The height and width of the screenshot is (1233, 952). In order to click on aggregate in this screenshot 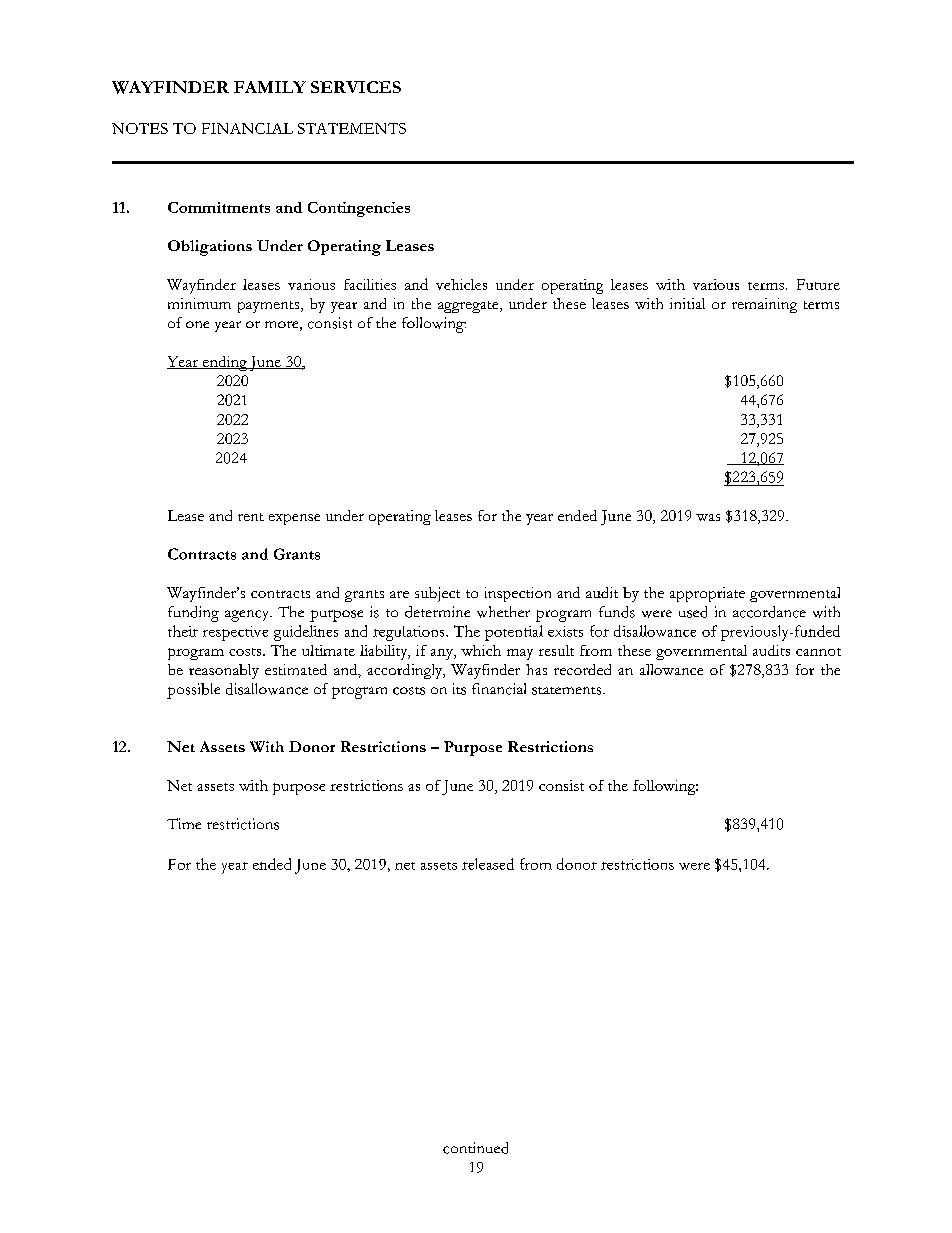, I will do `click(469, 307)`.
